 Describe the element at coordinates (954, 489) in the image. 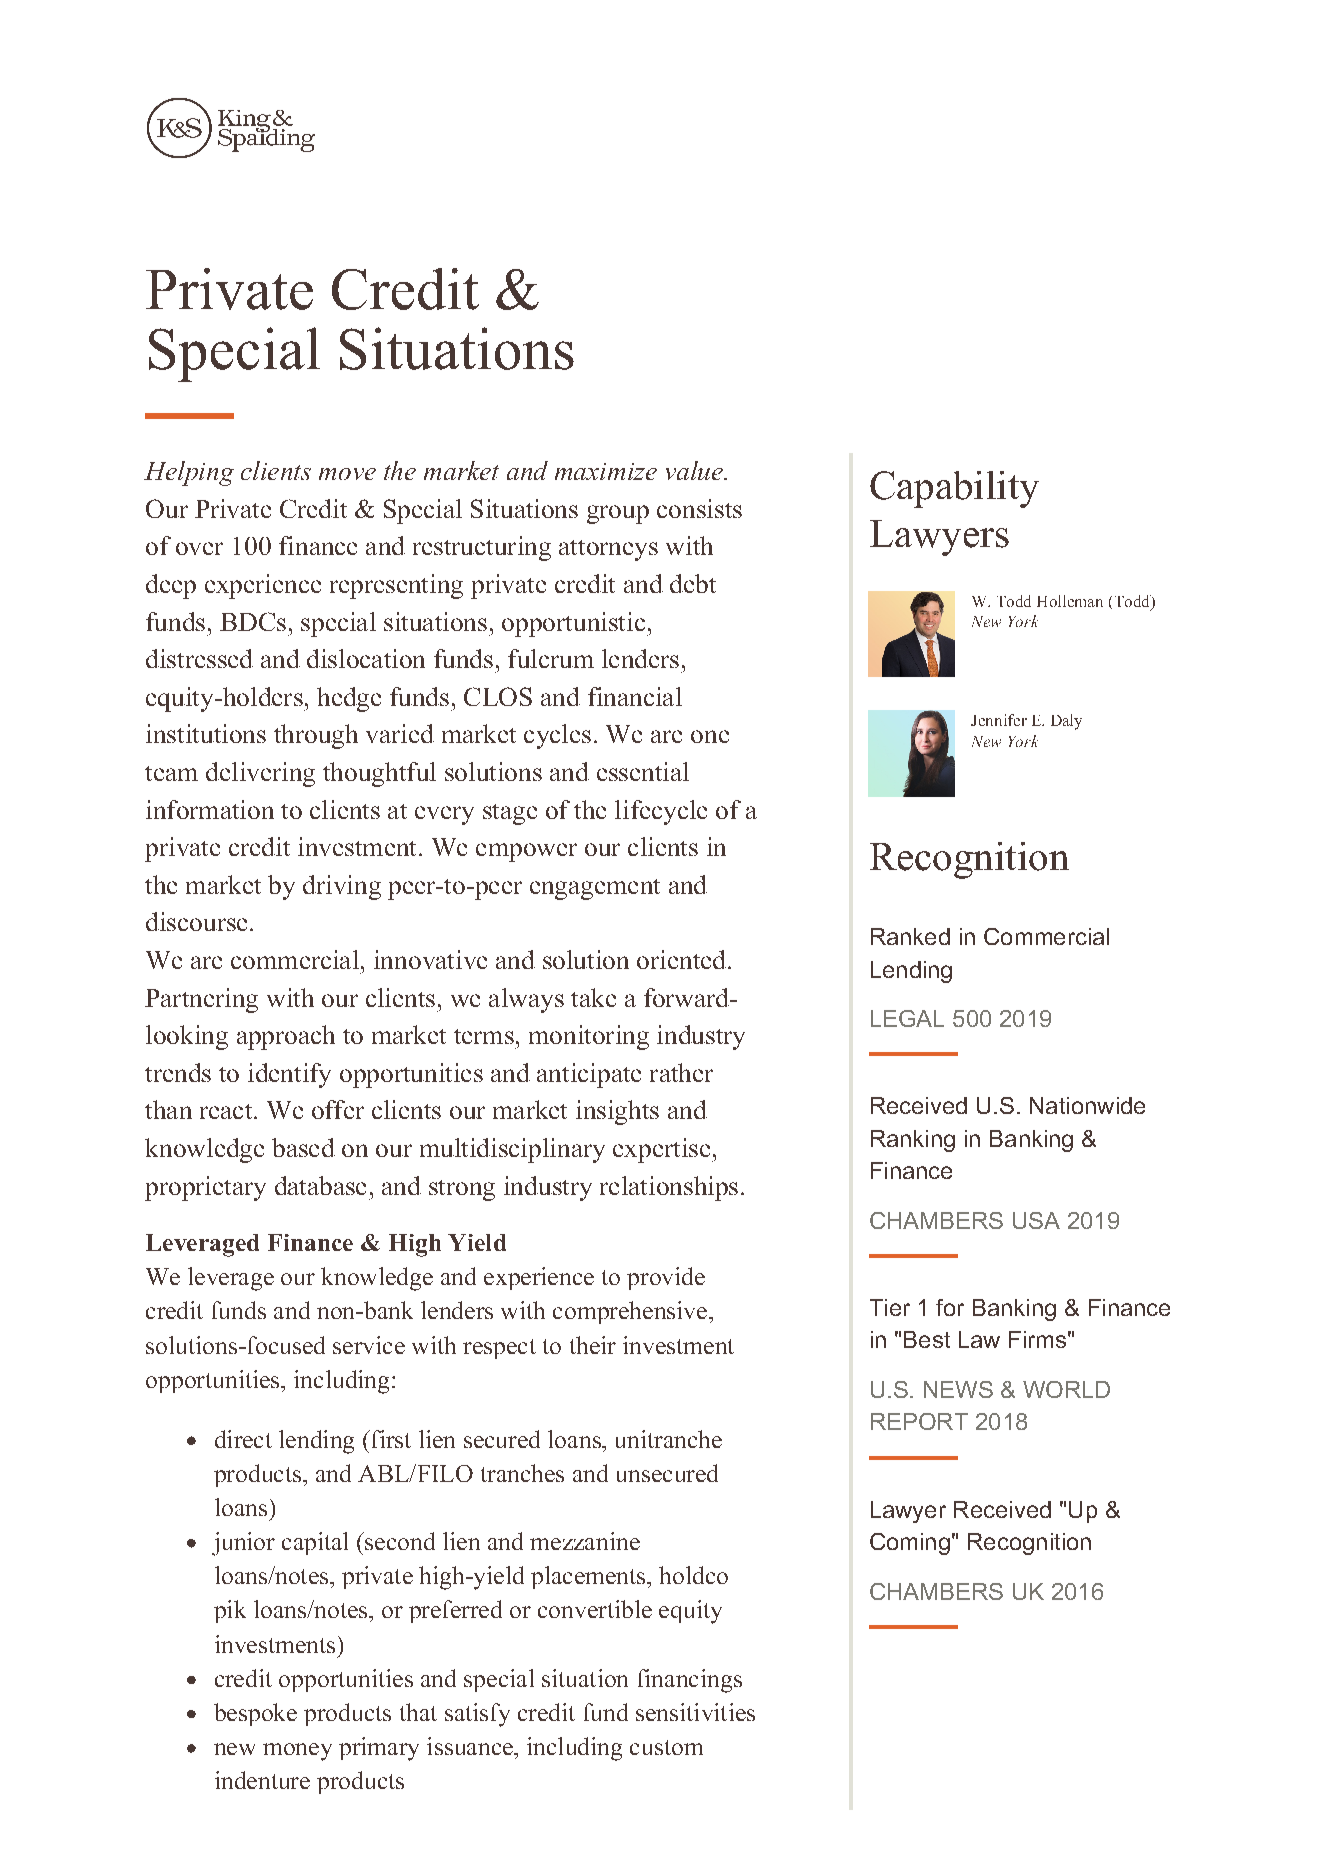

I see `Capability` at that location.
